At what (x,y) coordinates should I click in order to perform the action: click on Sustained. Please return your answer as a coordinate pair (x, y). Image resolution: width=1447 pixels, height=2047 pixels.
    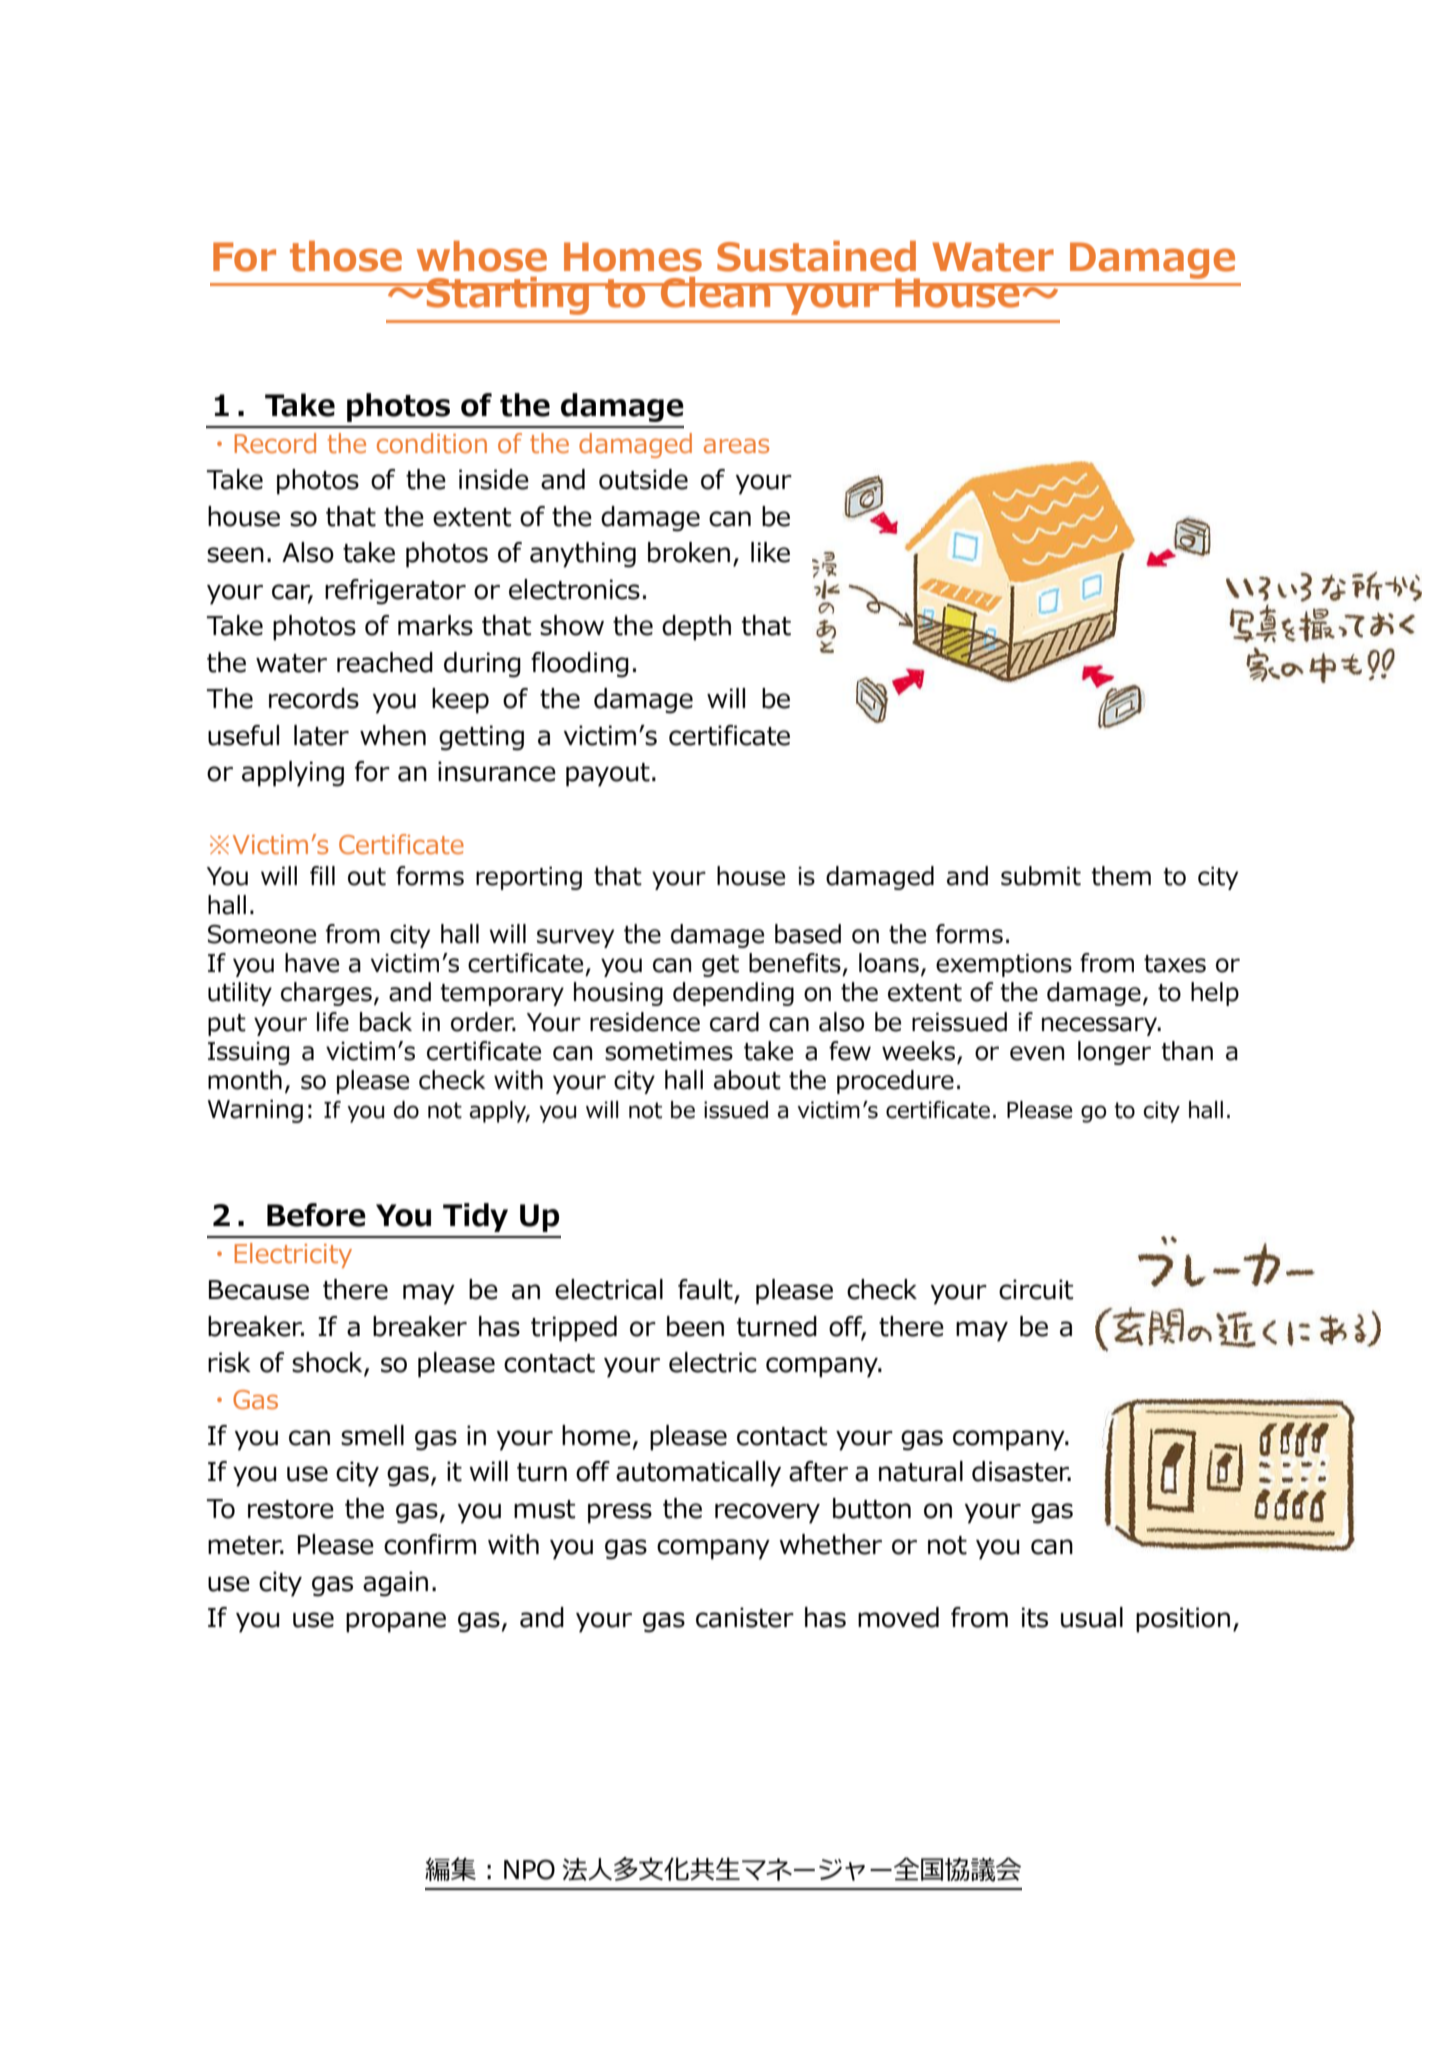
    Looking at the image, I should click on (816, 256).
